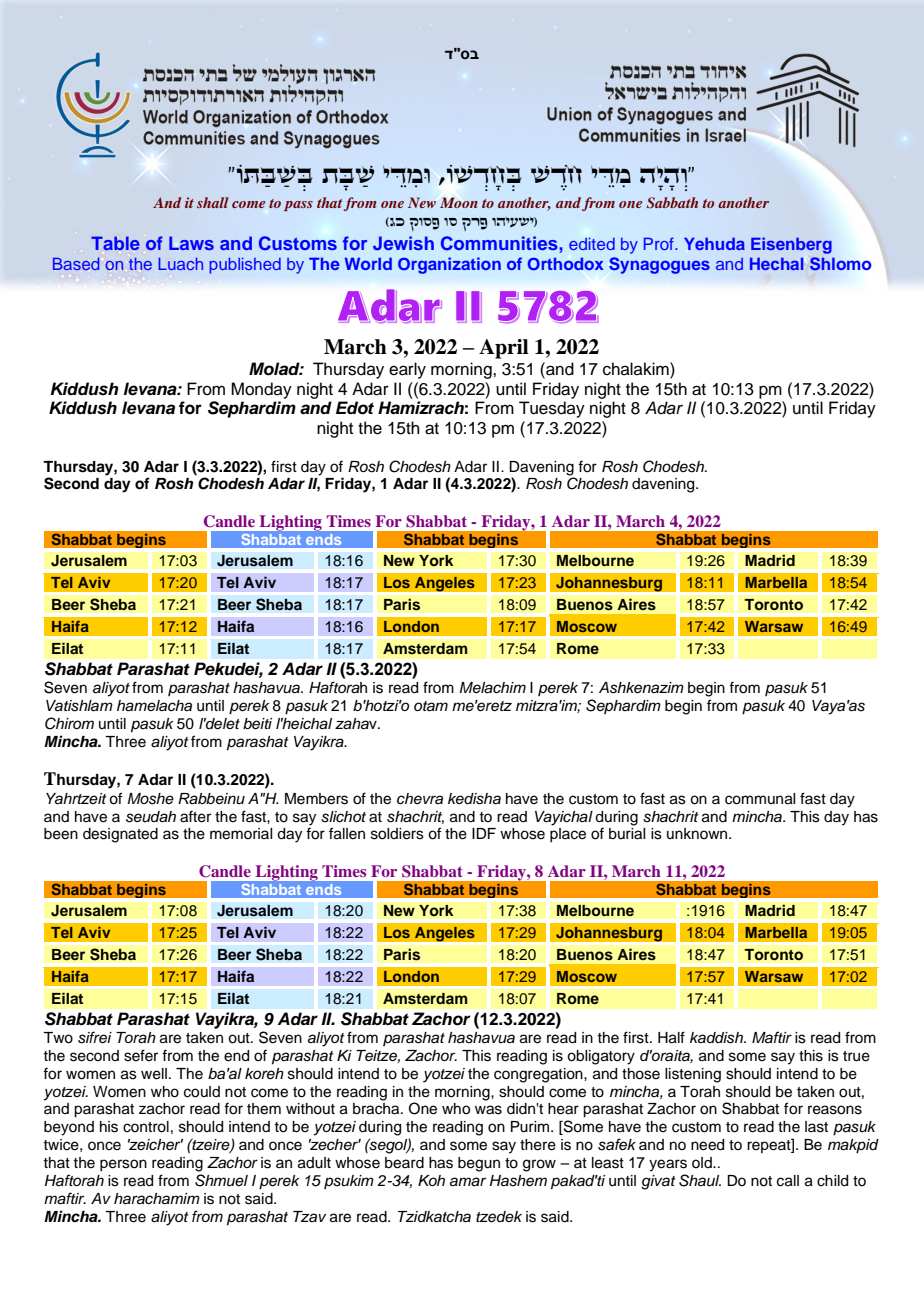 This screenshot has width=924, height=1308. Describe the element at coordinates (791, 245) in the screenshot. I see `Eisenberg` at that location.
